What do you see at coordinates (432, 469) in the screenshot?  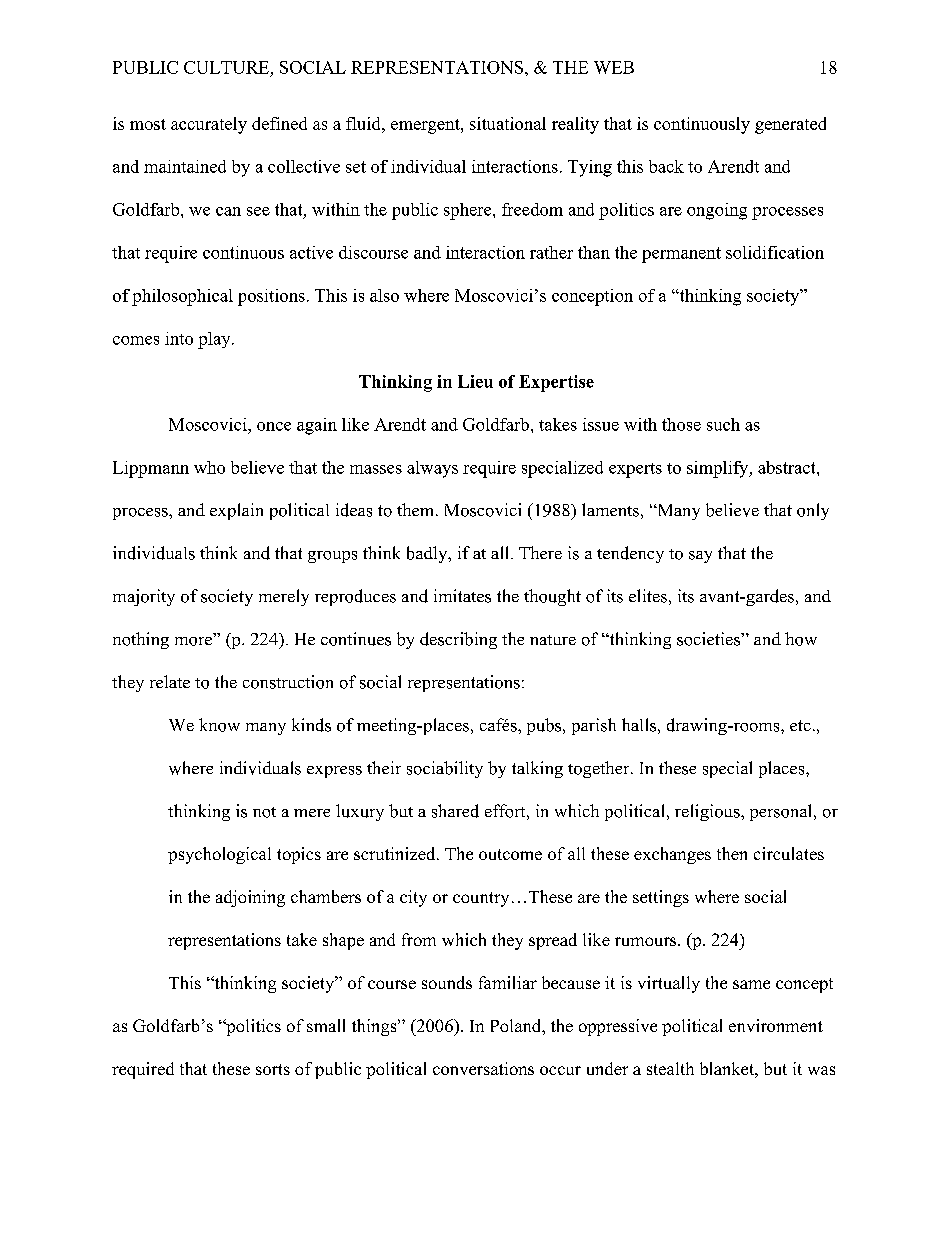 I see `always` at bounding box center [432, 469].
